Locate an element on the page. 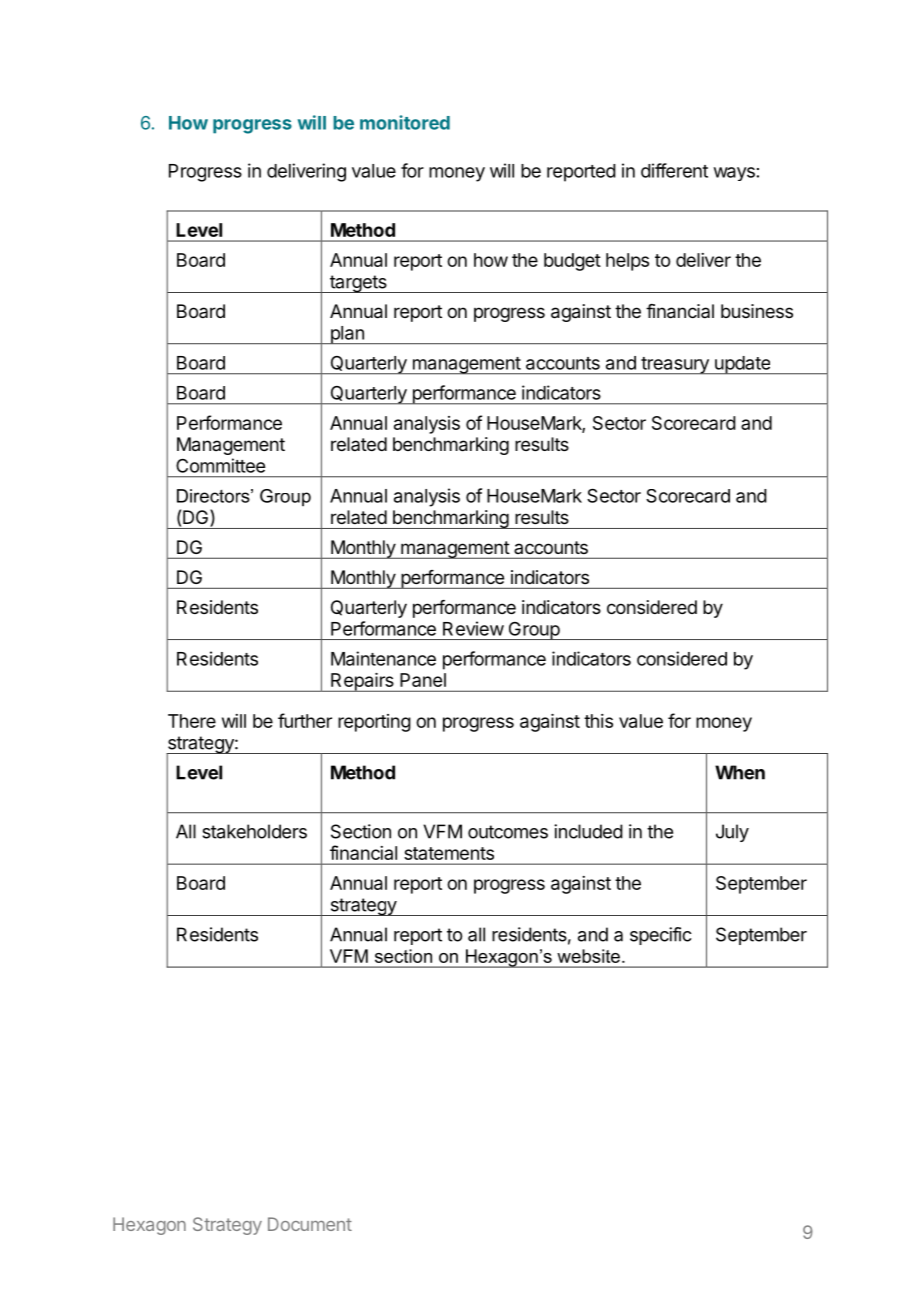 The image size is (924, 1307). budget is located at coordinates (572, 262).
